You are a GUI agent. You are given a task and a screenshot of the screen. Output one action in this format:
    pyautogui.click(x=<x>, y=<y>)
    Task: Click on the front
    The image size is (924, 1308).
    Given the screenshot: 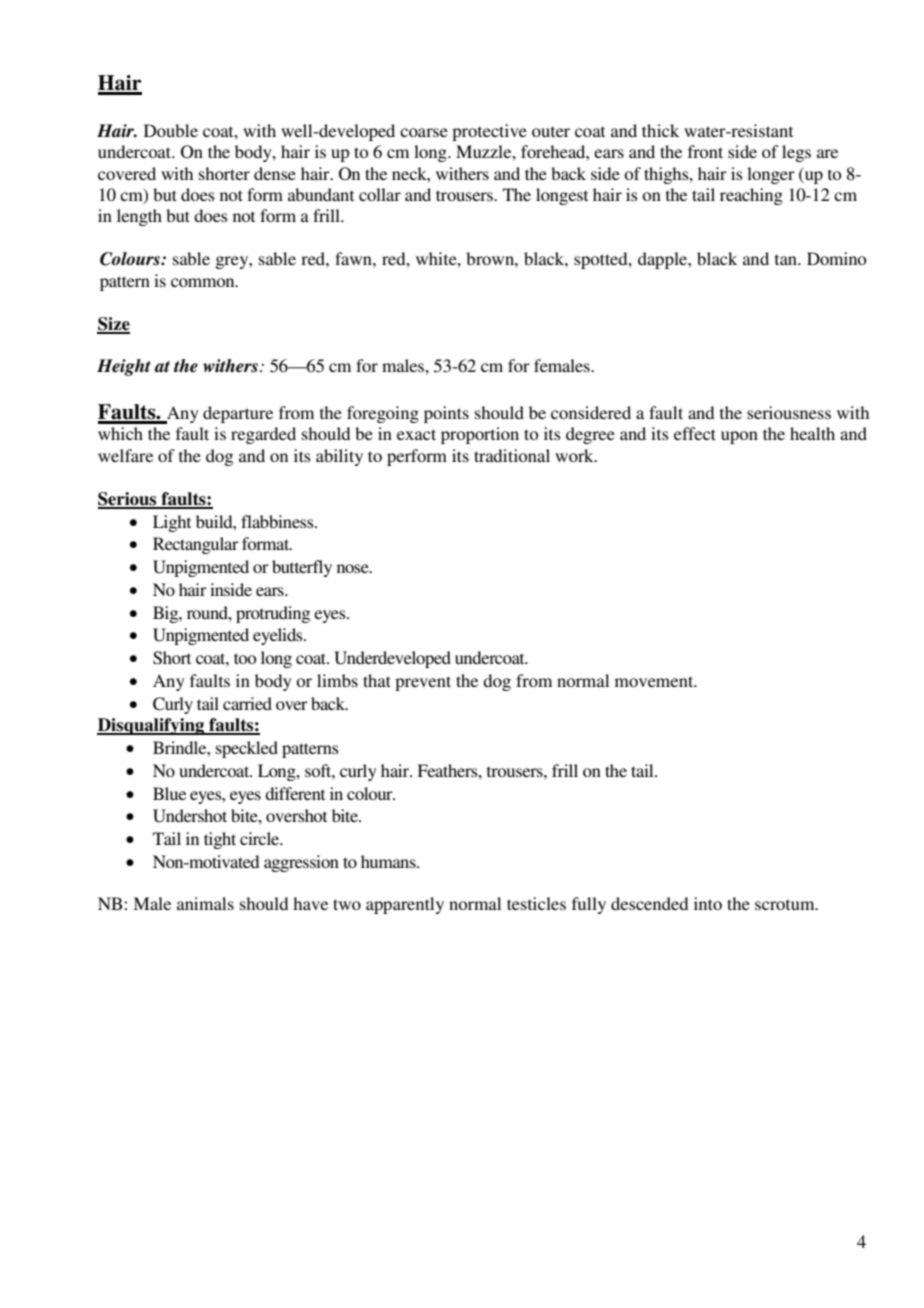 What is the action you would take?
    pyautogui.click(x=705, y=151)
